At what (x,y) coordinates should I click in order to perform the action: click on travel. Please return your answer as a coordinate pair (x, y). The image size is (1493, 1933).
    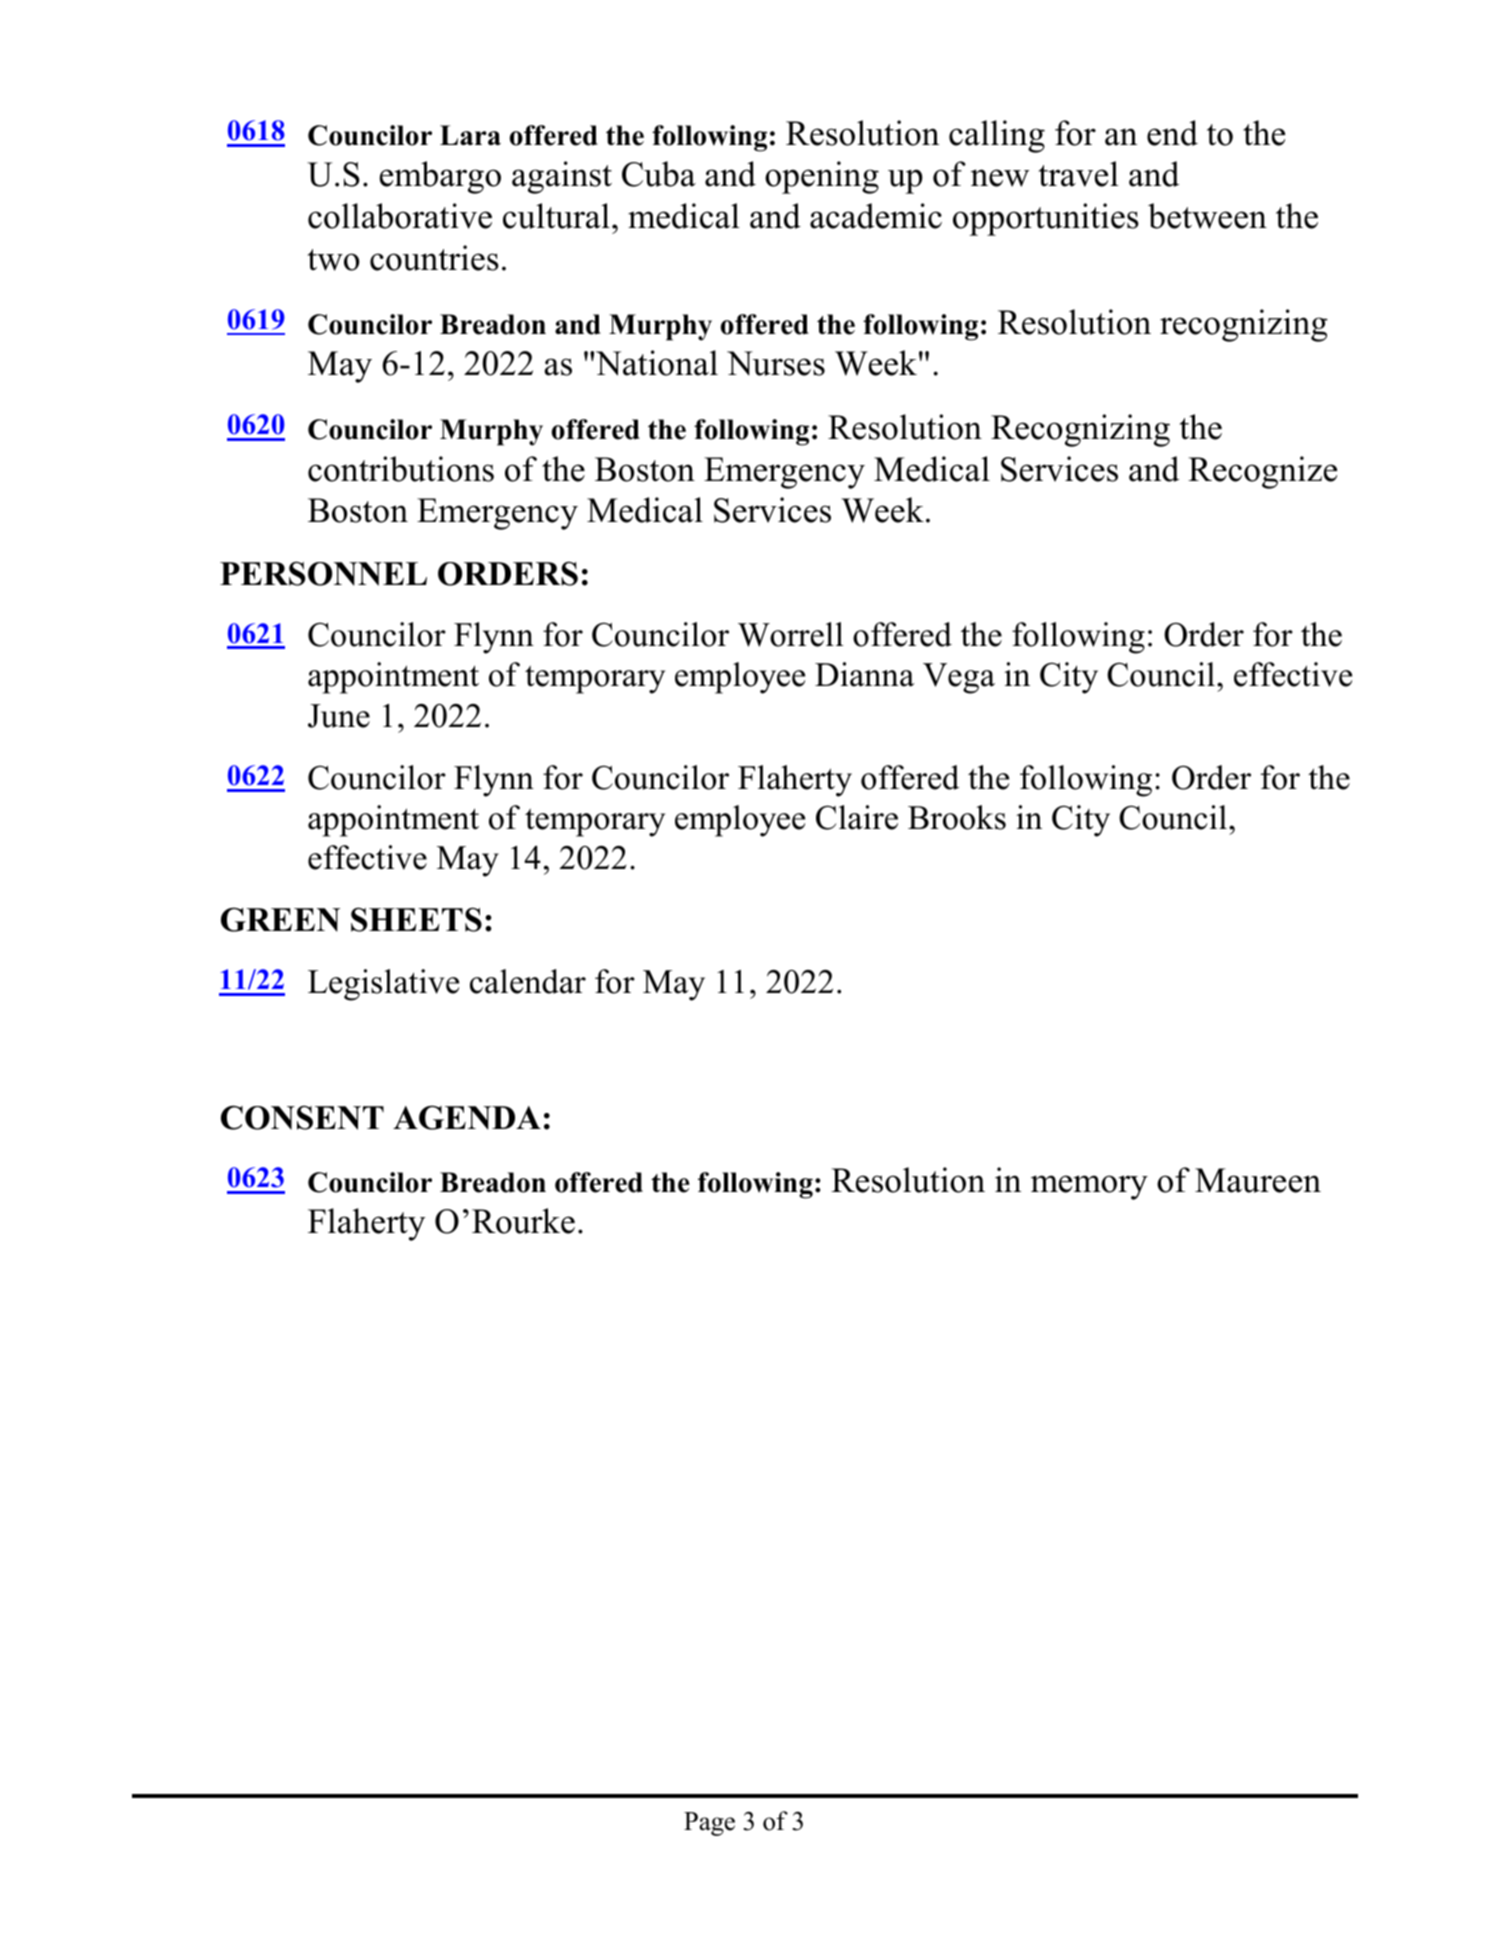
    Looking at the image, I should click on (1079, 174).
